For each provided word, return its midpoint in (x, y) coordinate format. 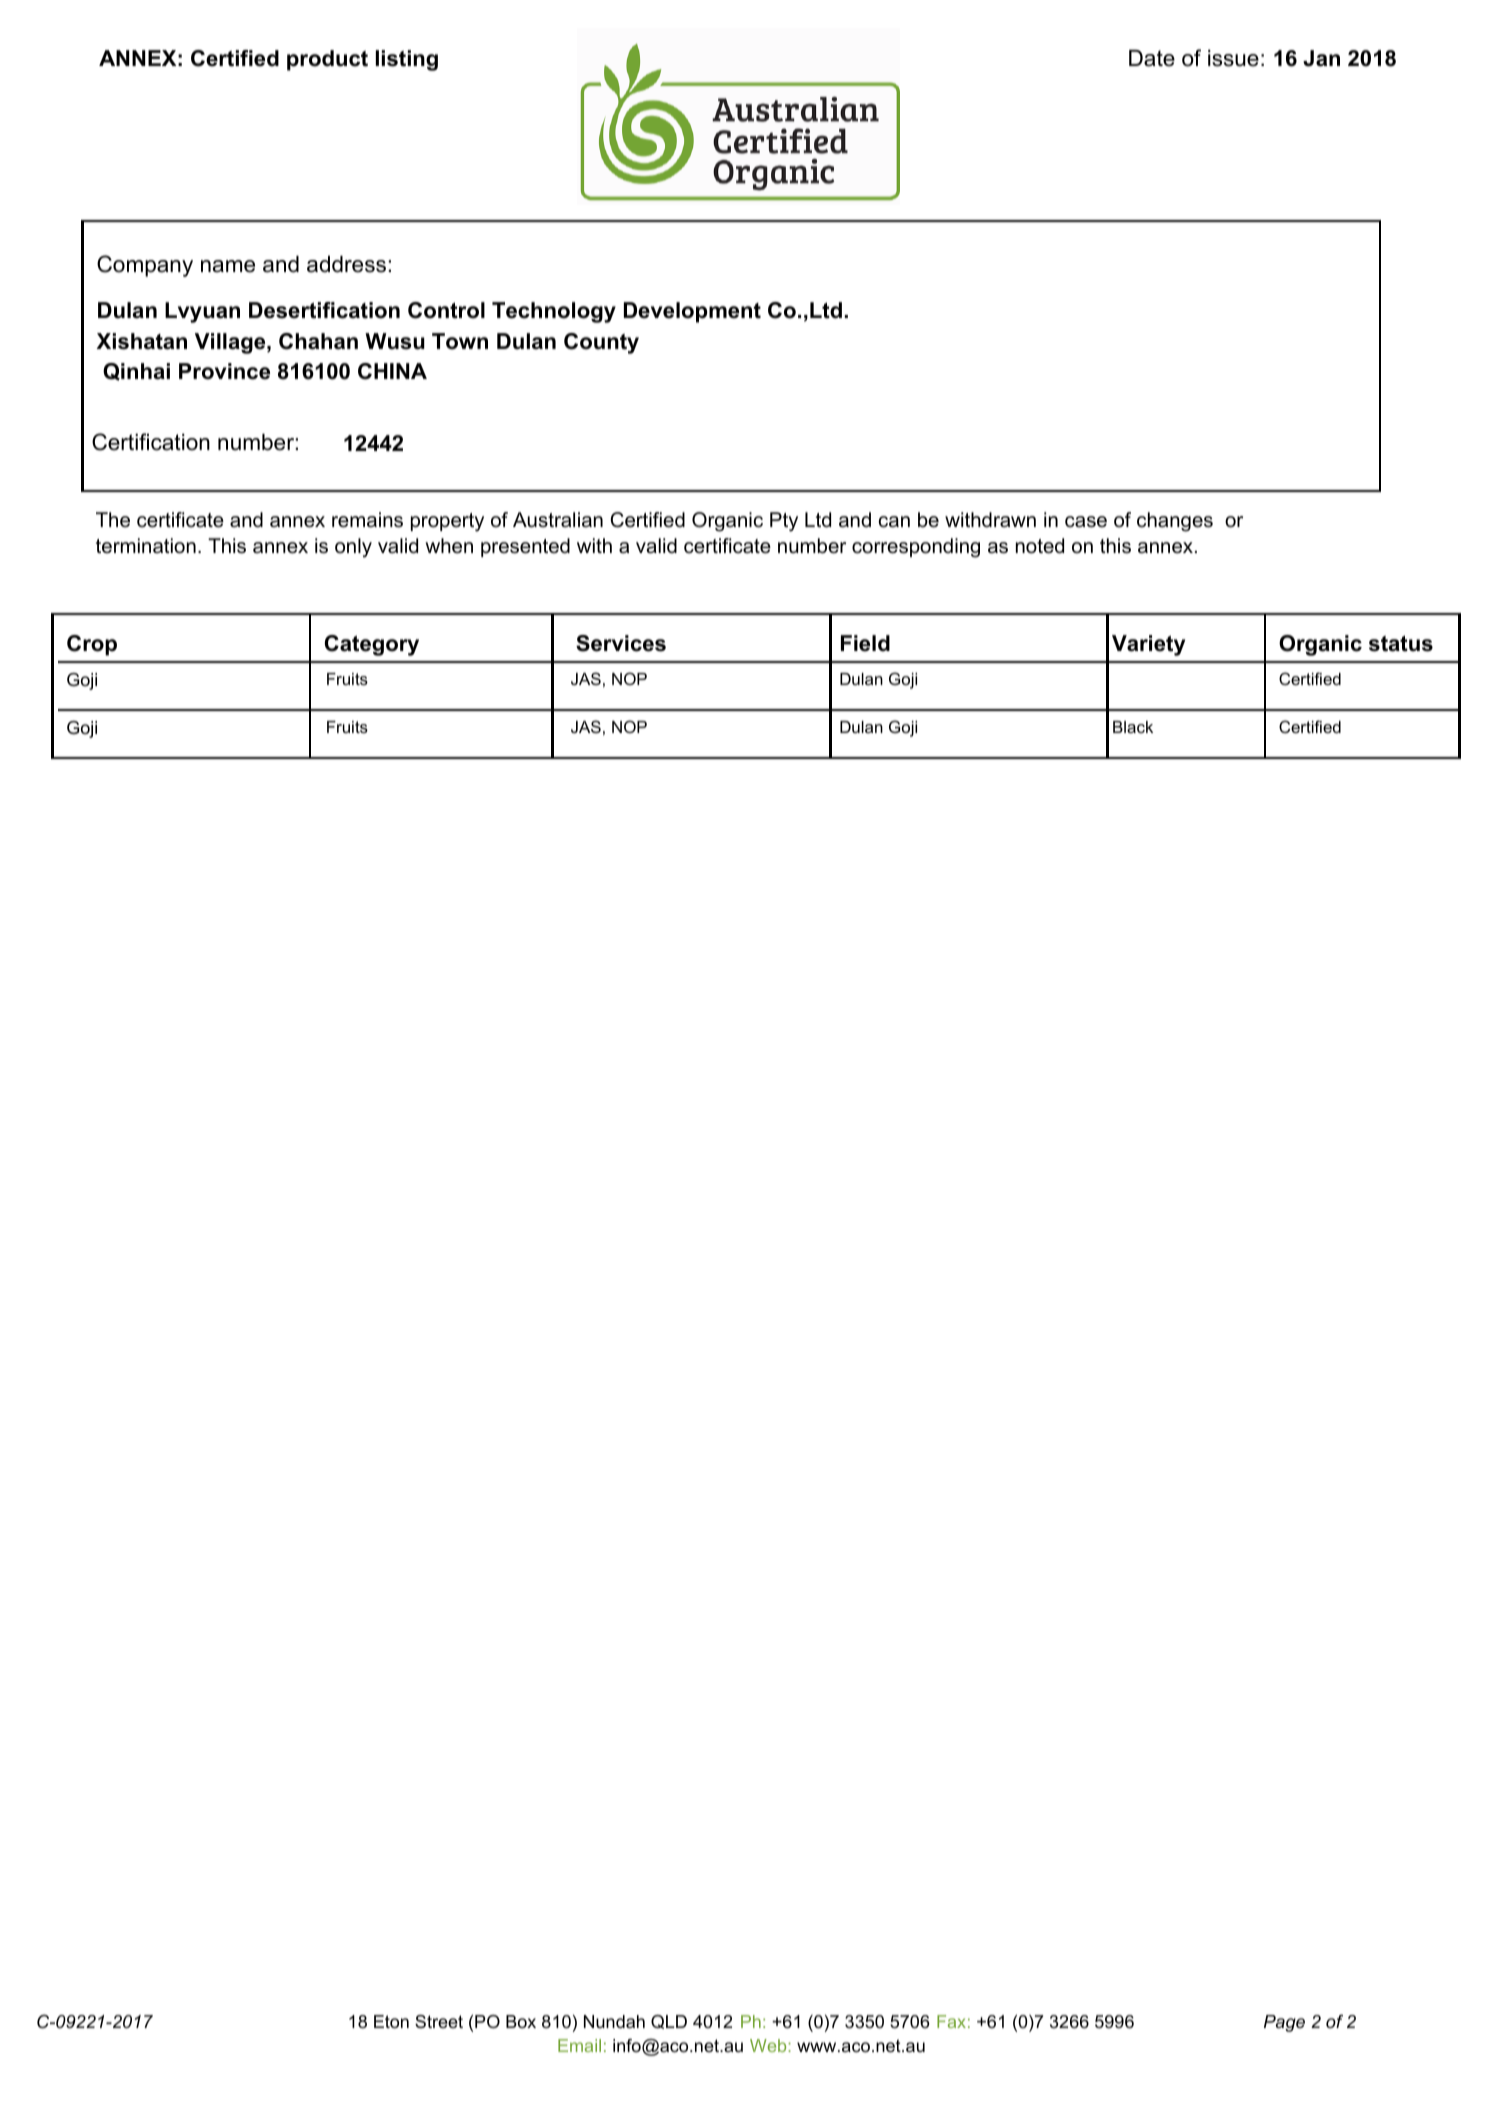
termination (146, 546)
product (327, 60)
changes (1175, 522)
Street (439, 2021)
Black (1133, 727)
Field (865, 643)
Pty (784, 522)
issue (1233, 58)
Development (692, 312)
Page (1284, 2023)
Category (372, 645)
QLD (669, 2022)
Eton (391, 2022)
